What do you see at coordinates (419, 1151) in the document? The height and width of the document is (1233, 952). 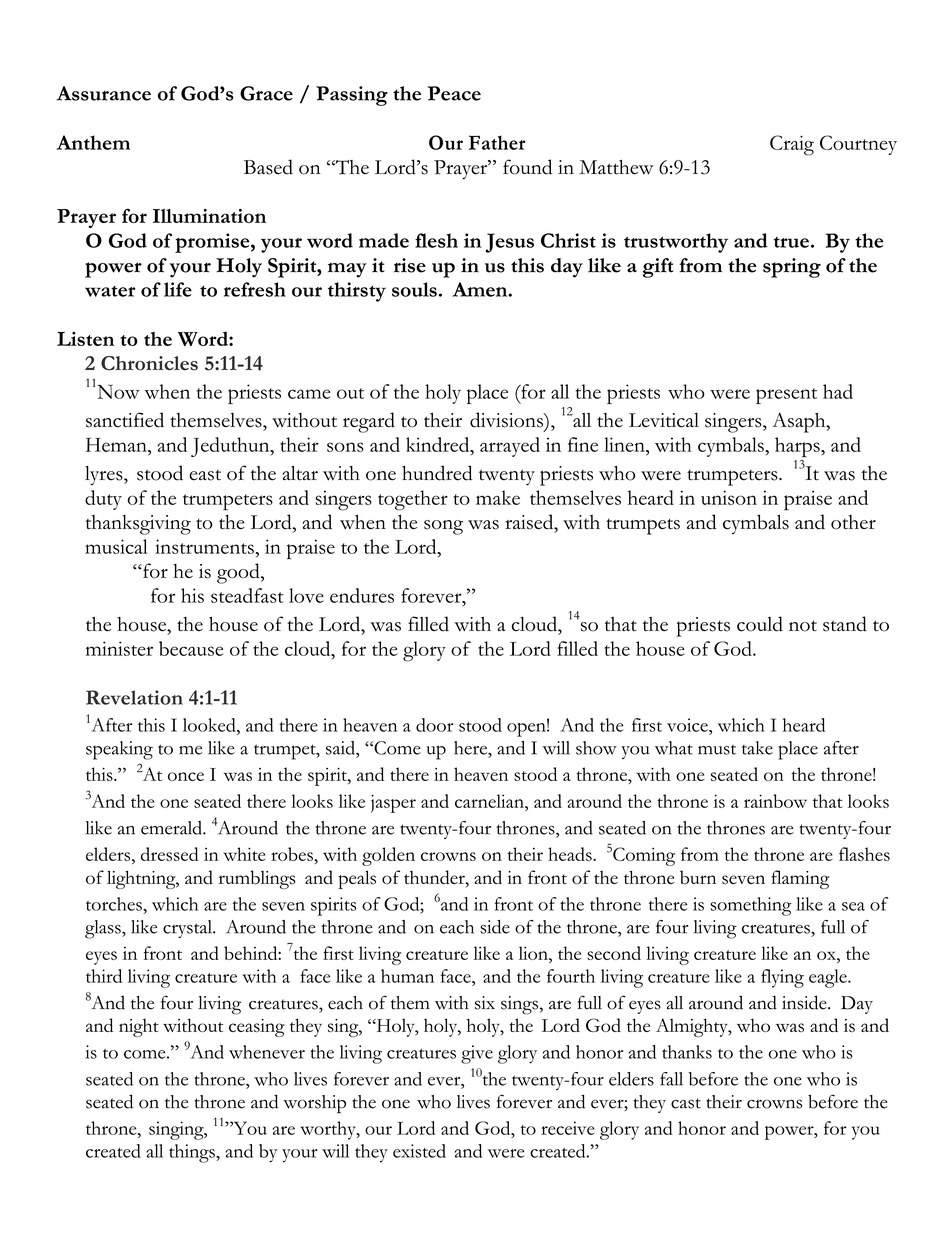 I see `existed` at bounding box center [419, 1151].
